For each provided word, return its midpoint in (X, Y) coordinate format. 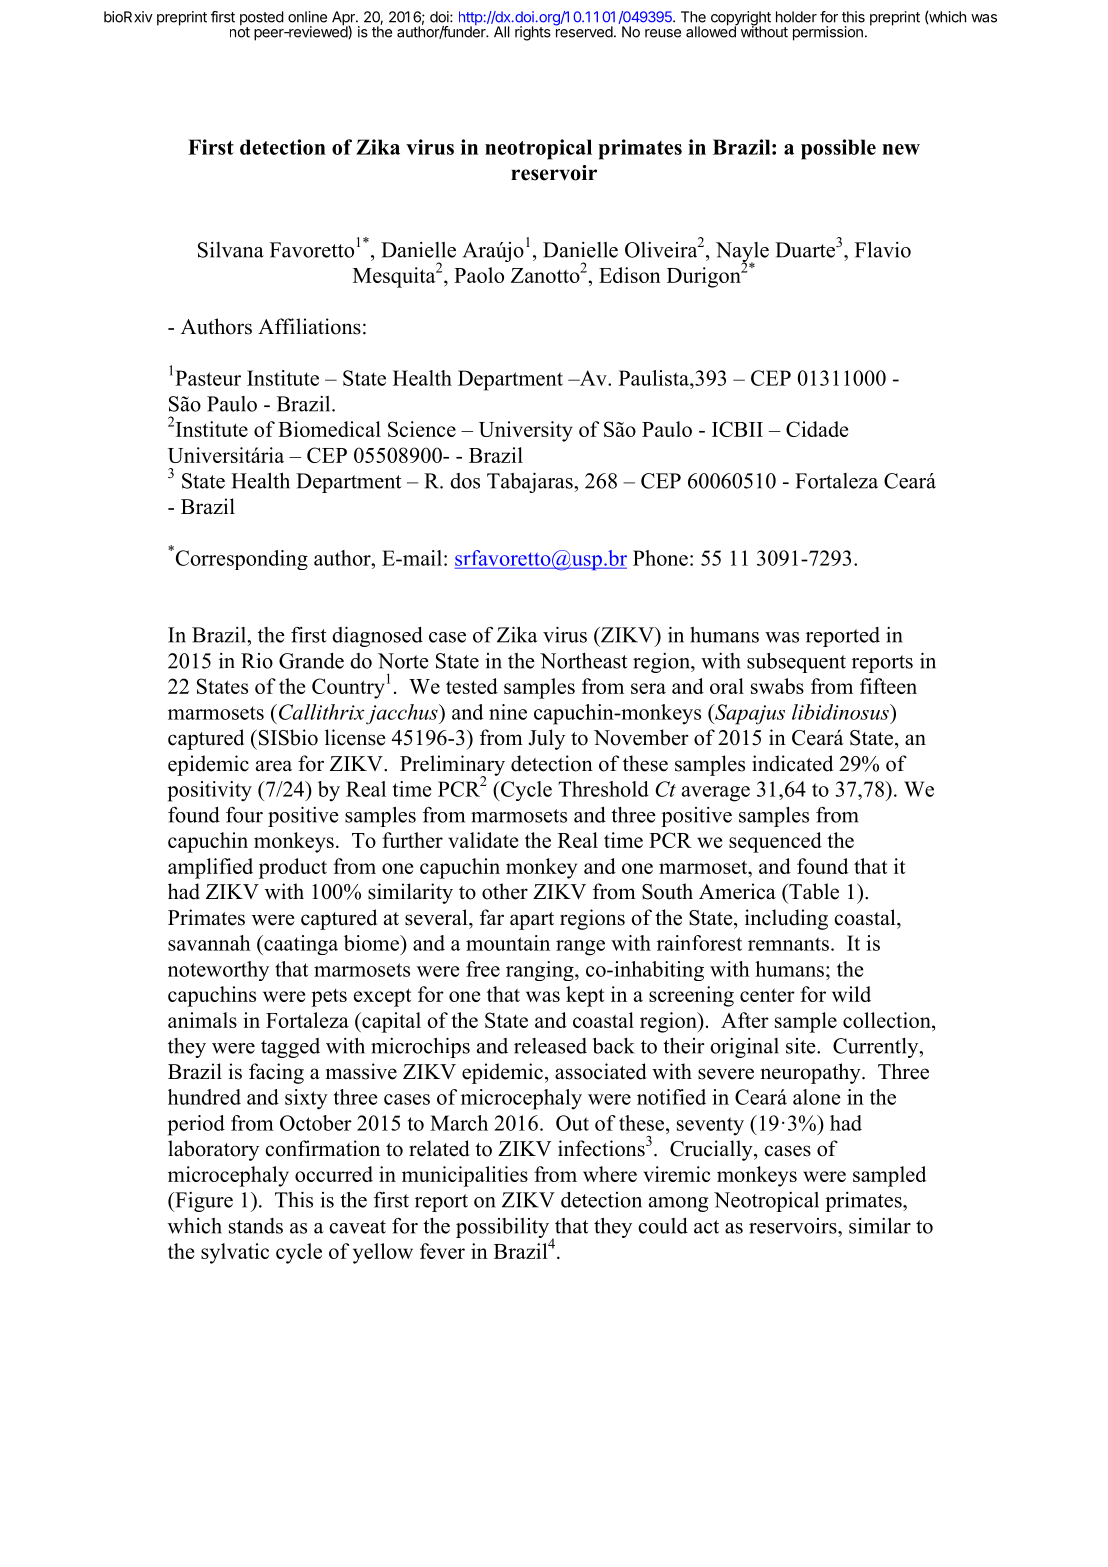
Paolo (479, 275)
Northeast (584, 661)
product (293, 868)
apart (532, 921)
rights (533, 33)
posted (262, 19)
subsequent (796, 662)
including (786, 919)
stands (256, 1226)
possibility (502, 1227)
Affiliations (309, 326)
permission (828, 33)
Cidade (817, 429)
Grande (311, 661)
